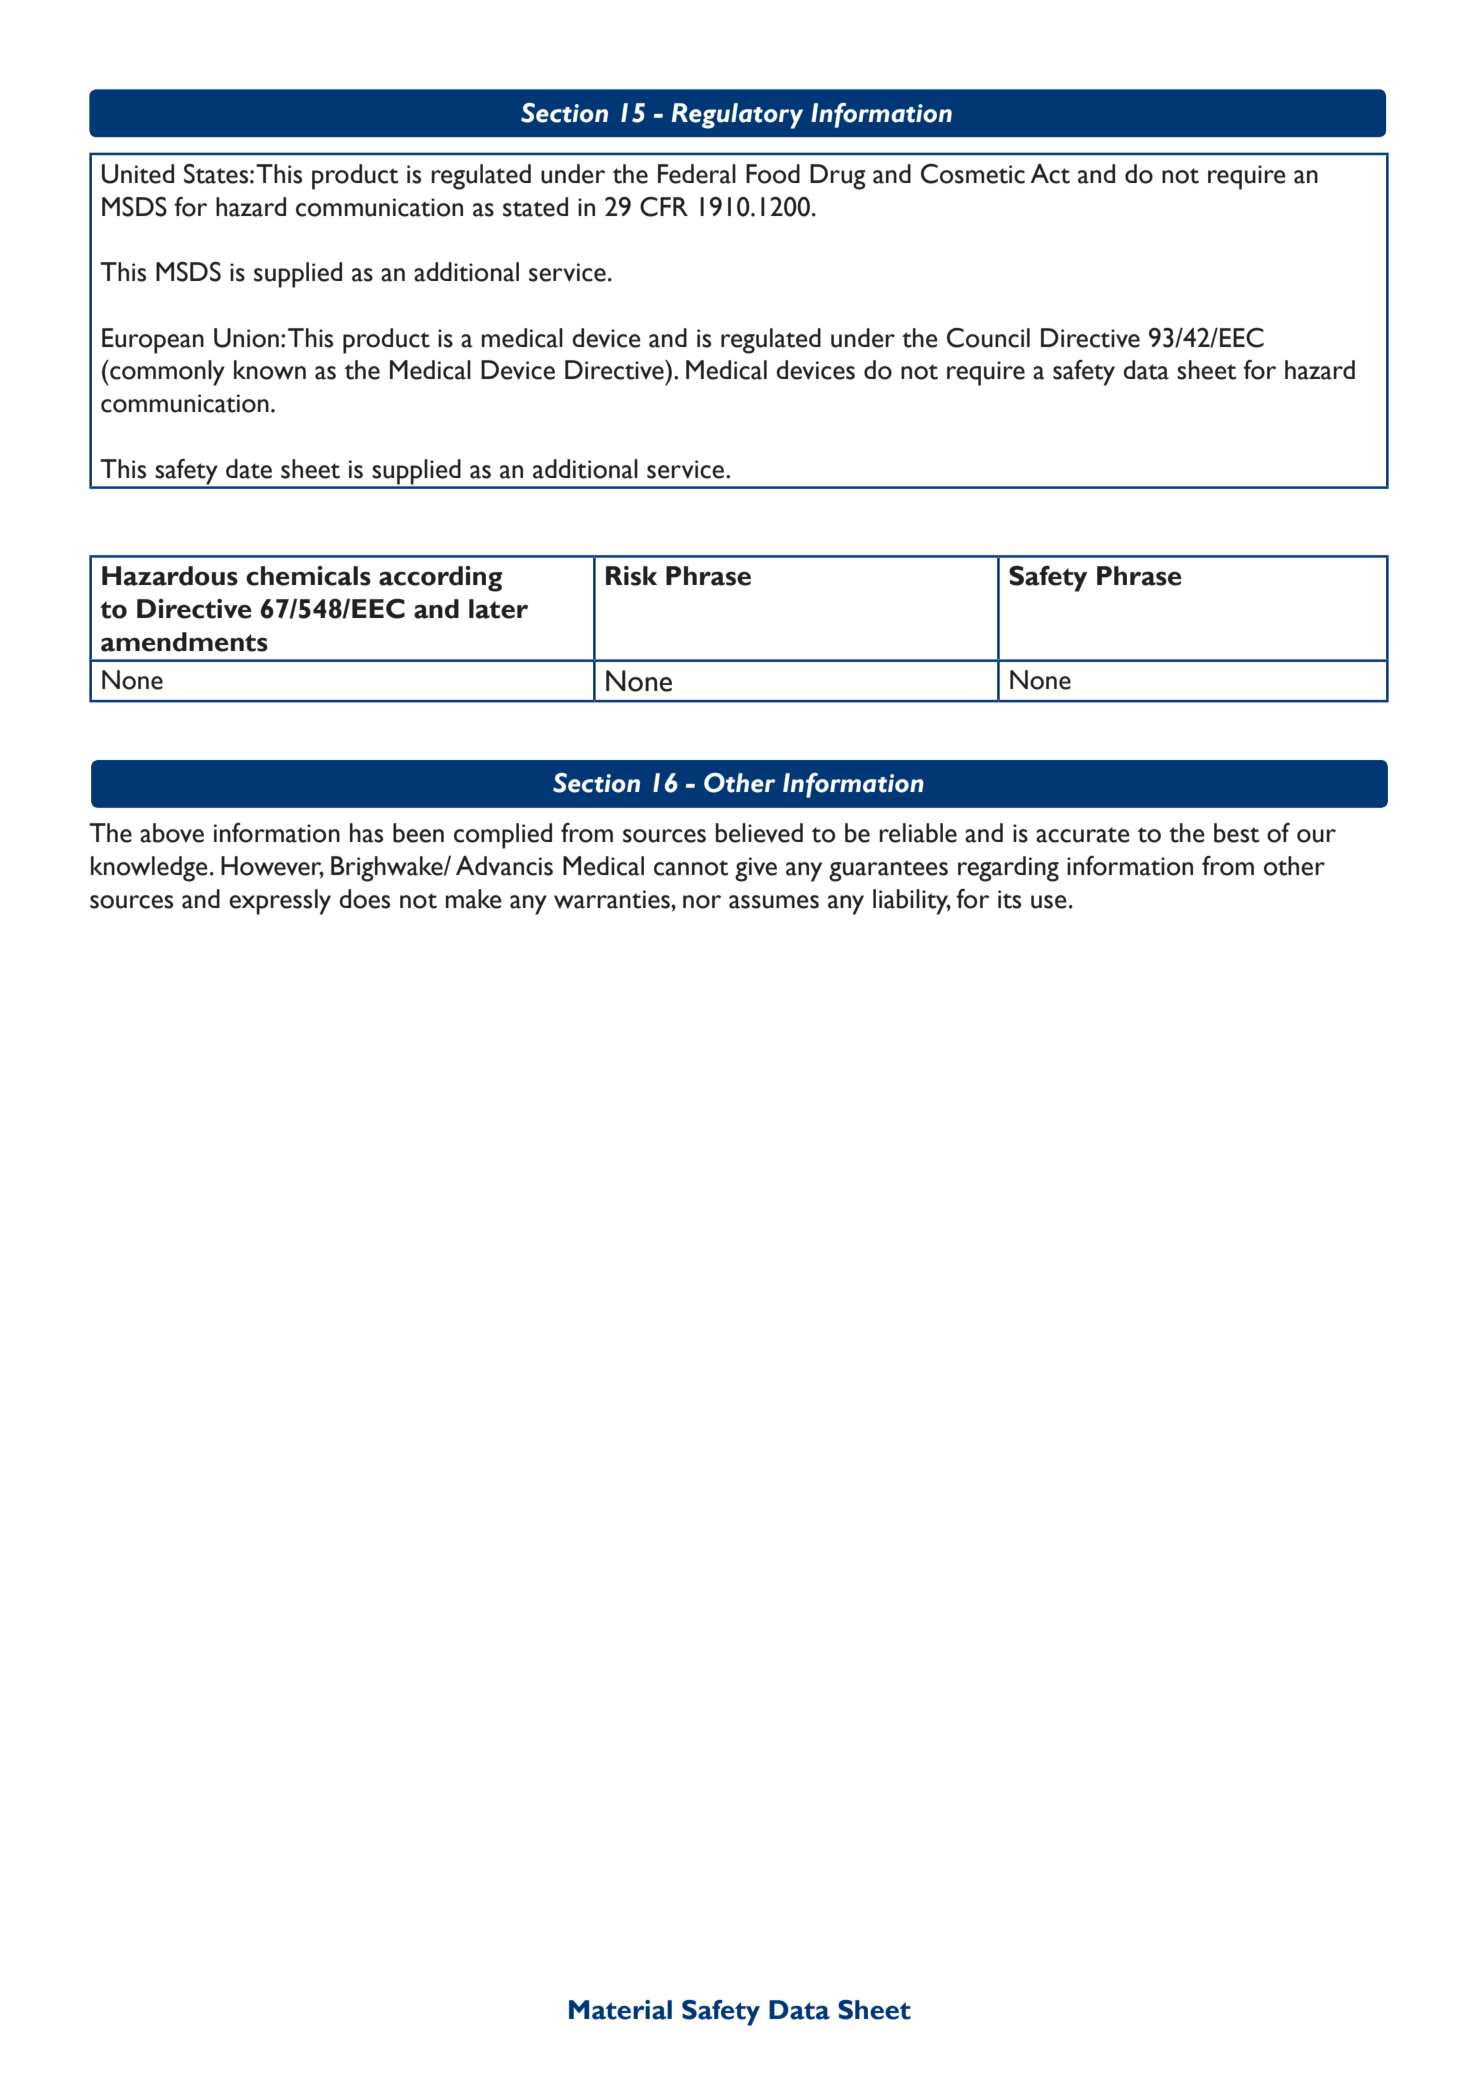  I want to click on believed, so click(759, 833).
